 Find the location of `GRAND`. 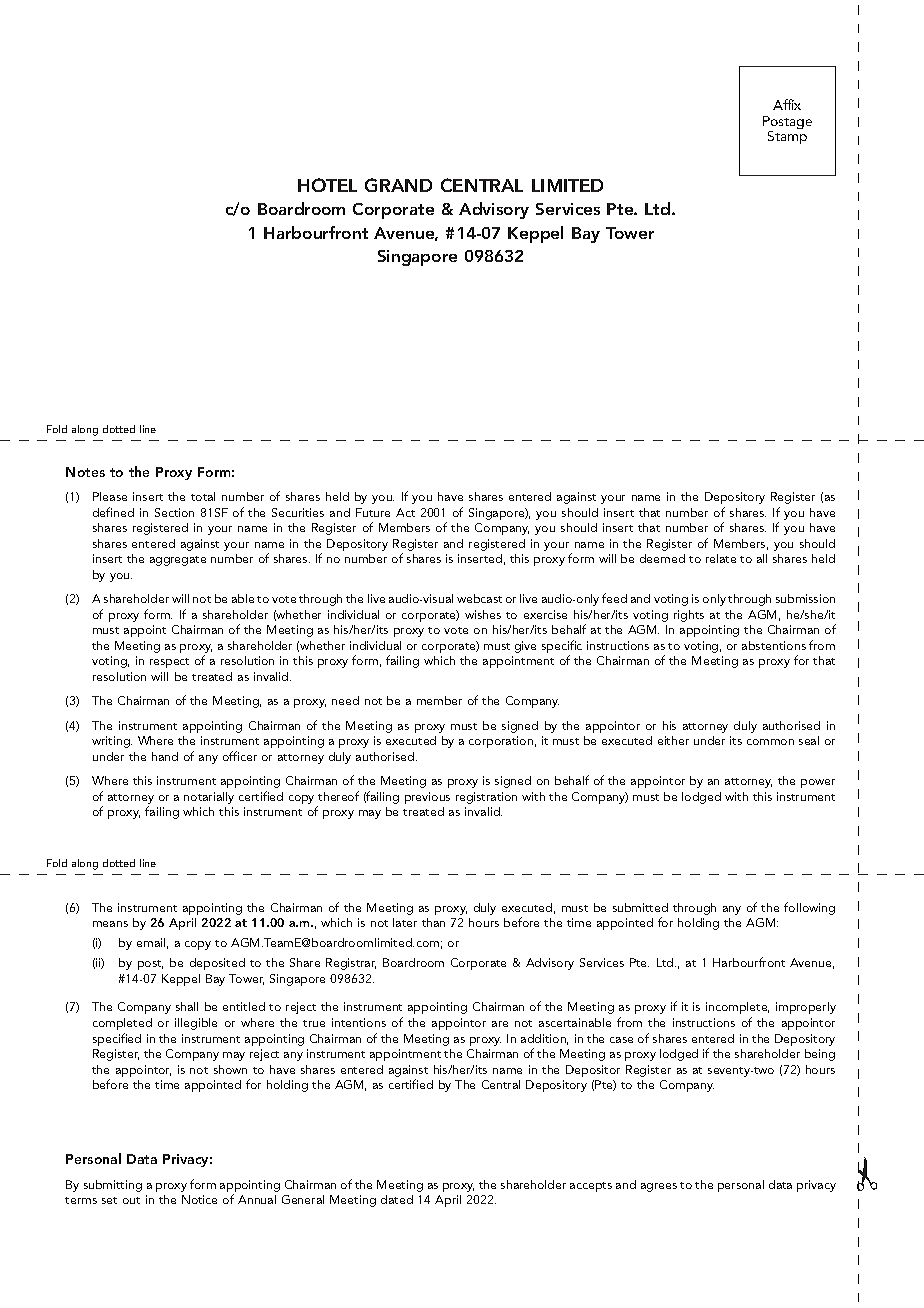

GRAND is located at coordinates (398, 185).
